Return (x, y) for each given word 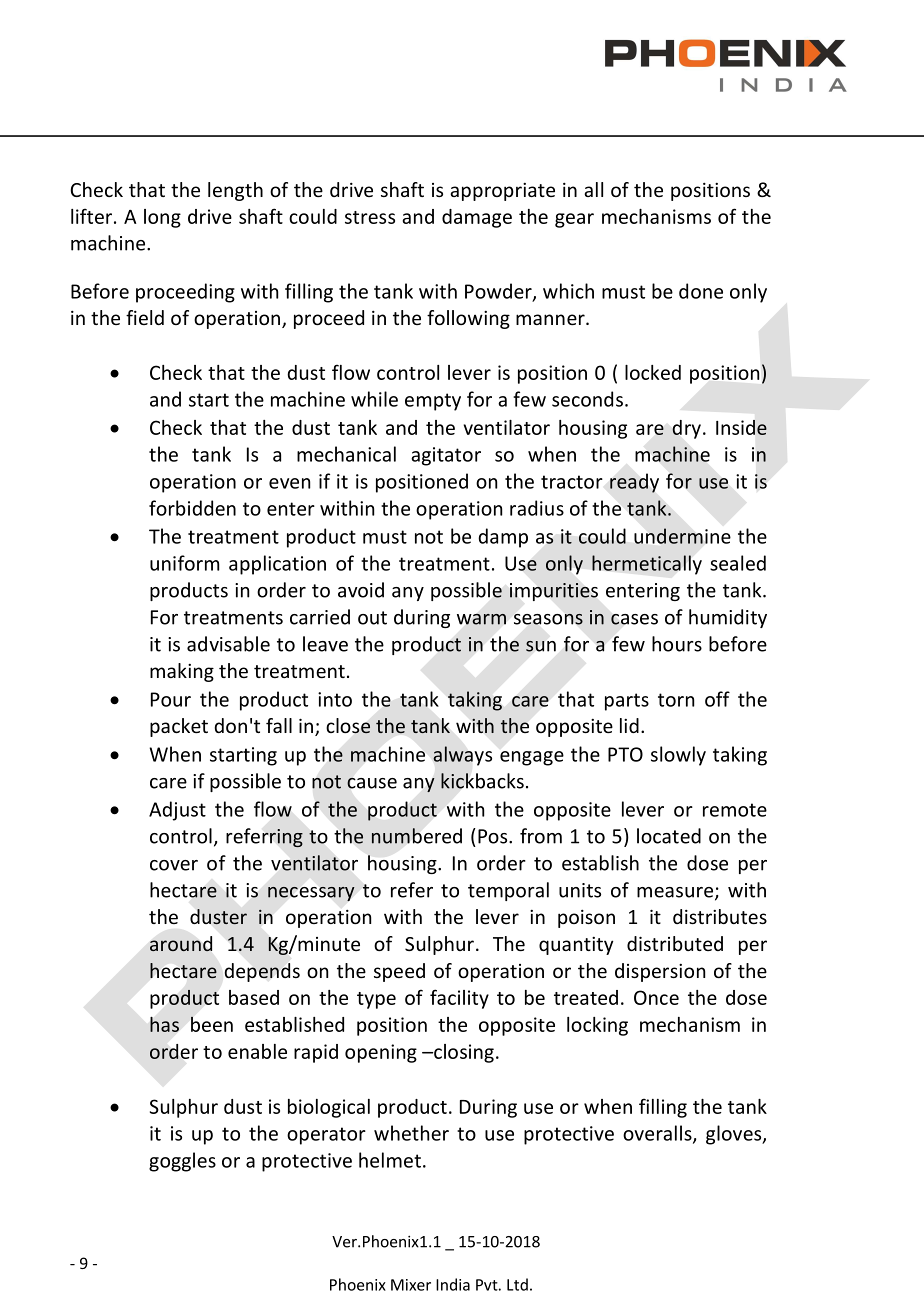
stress (370, 217)
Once (656, 997)
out (372, 618)
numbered (416, 836)
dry (686, 429)
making (182, 672)
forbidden (192, 508)
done (701, 291)
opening (381, 1053)
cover (174, 865)
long (162, 218)
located (669, 836)
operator (326, 1136)
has (164, 1024)
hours (677, 644)
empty (433, 402)
